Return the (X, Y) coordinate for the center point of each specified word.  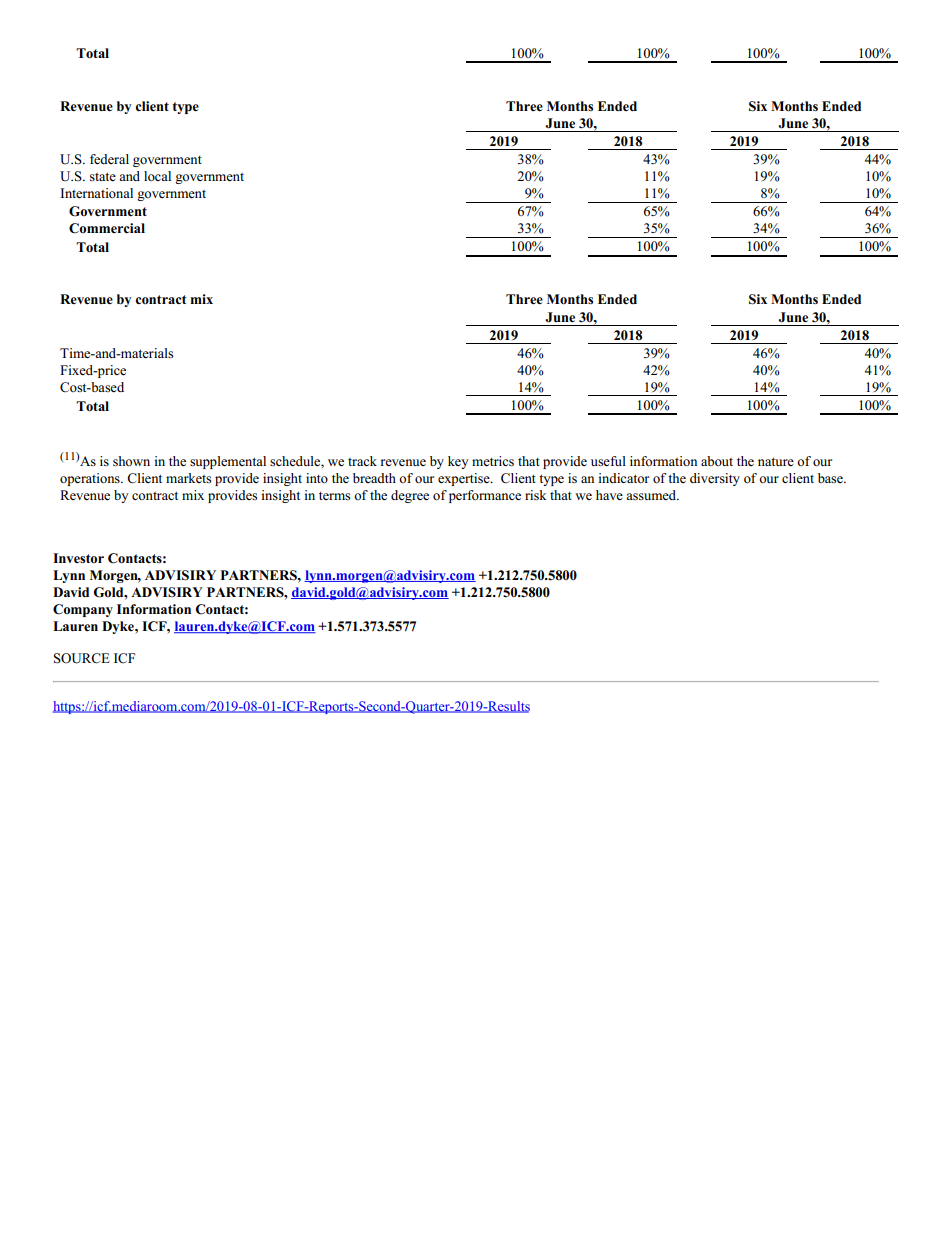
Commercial (107, 228)
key (458, 462)
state (103, 176)
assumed (652, 495)
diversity (715, 479)
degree (410, 496)
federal (109, 159)
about (717, 461)
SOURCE (82, 658)
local (157, 176)
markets (188, 478)
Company (83, 610)
